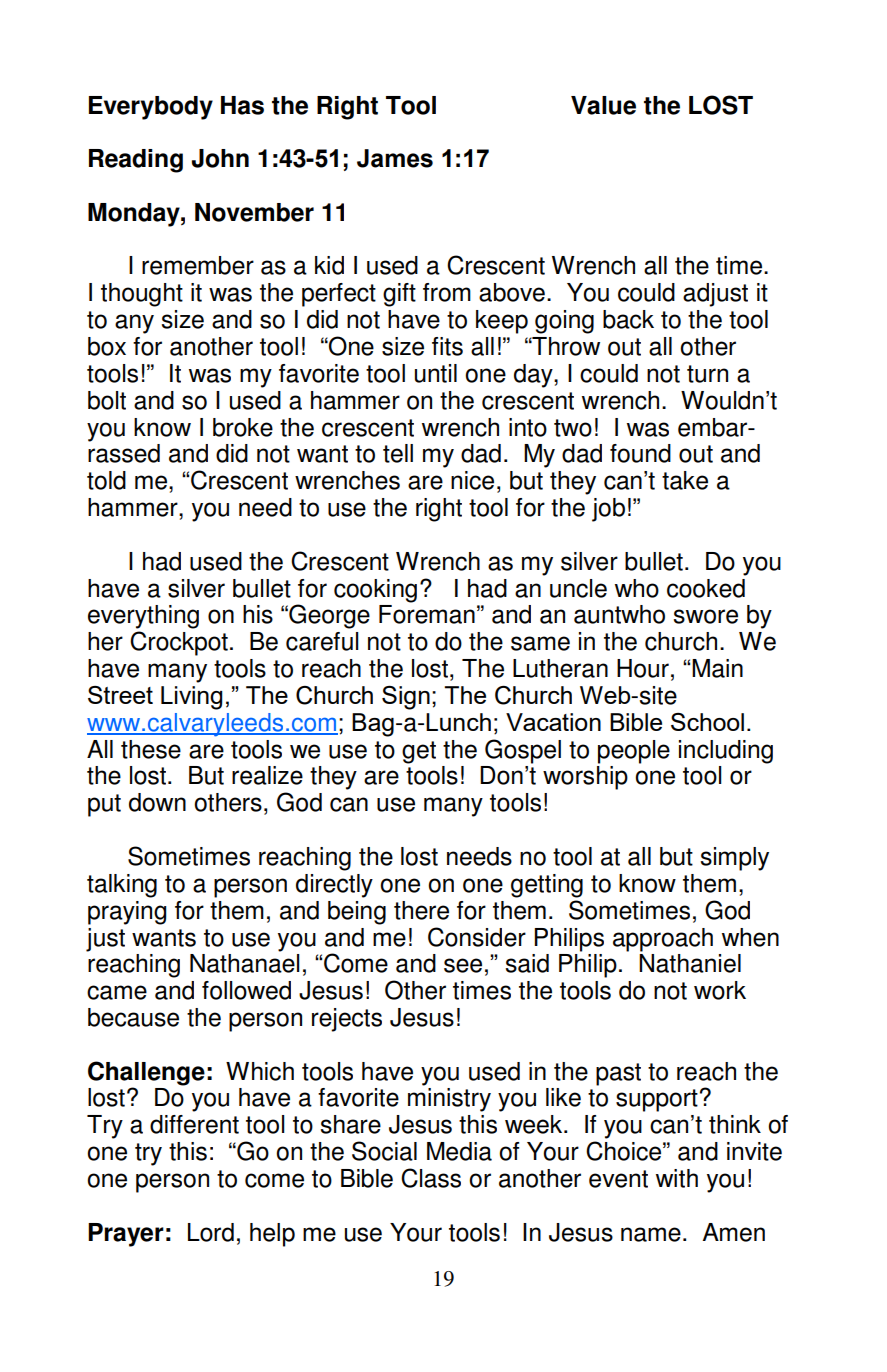  What do you see at coordinates (603, 105) in the page?
I see `Value` at bounding box center [603, 105].
